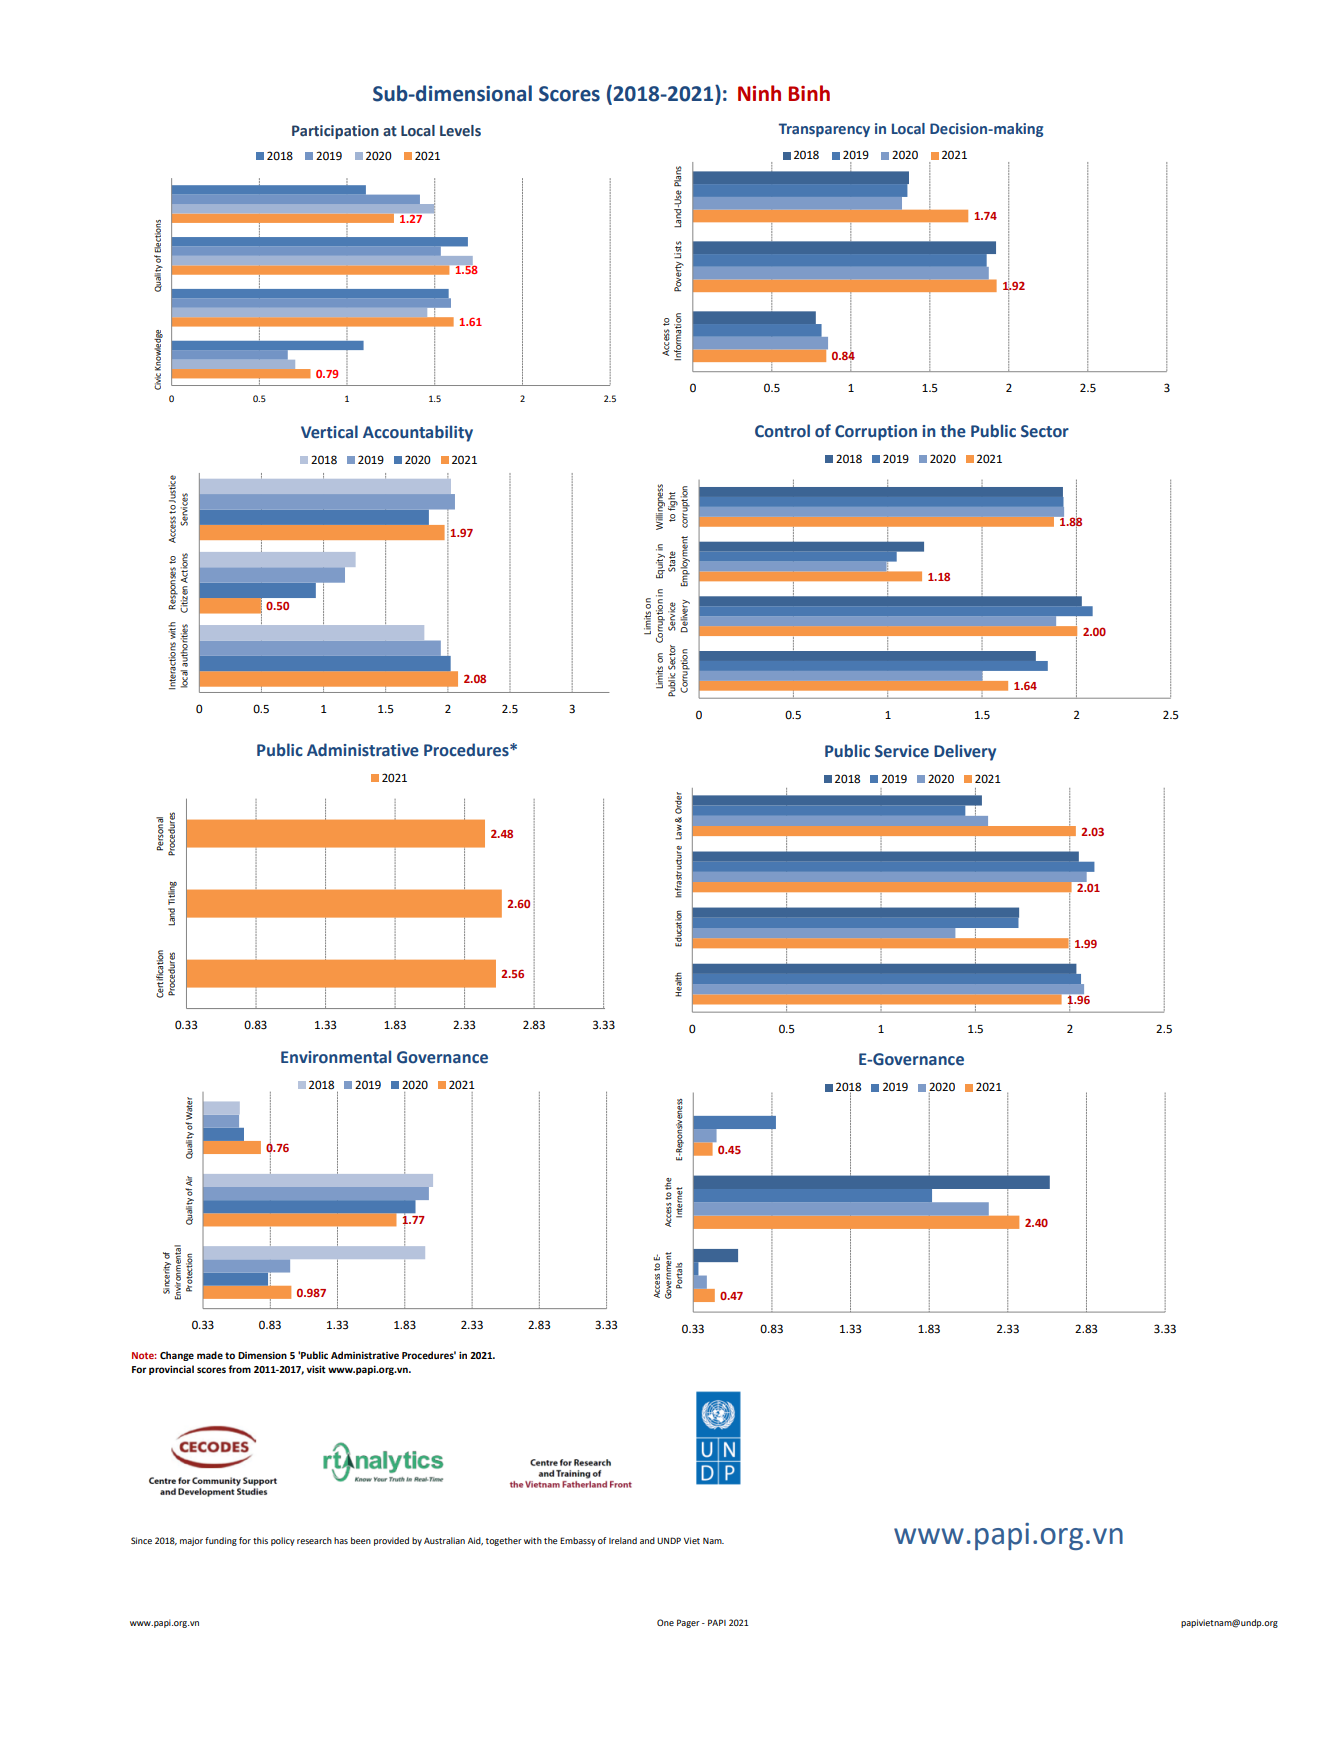 The image size is (1342, 1737). What do you see at coordinates (824, 130) in the image?
I see `Transparency` at bounding box center [824, 130].
